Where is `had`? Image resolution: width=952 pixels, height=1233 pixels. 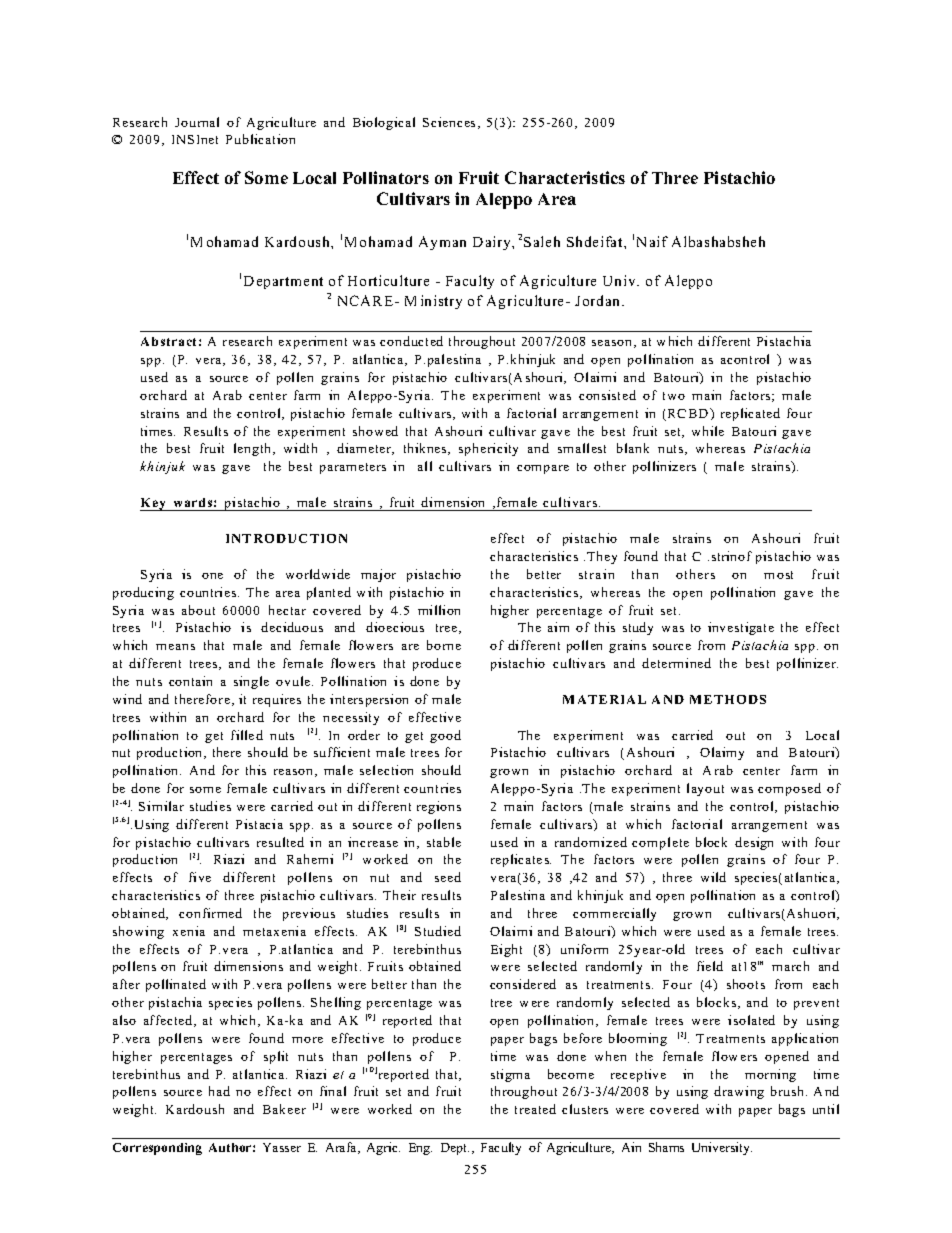 had is located at coordinates (219, 1091).
